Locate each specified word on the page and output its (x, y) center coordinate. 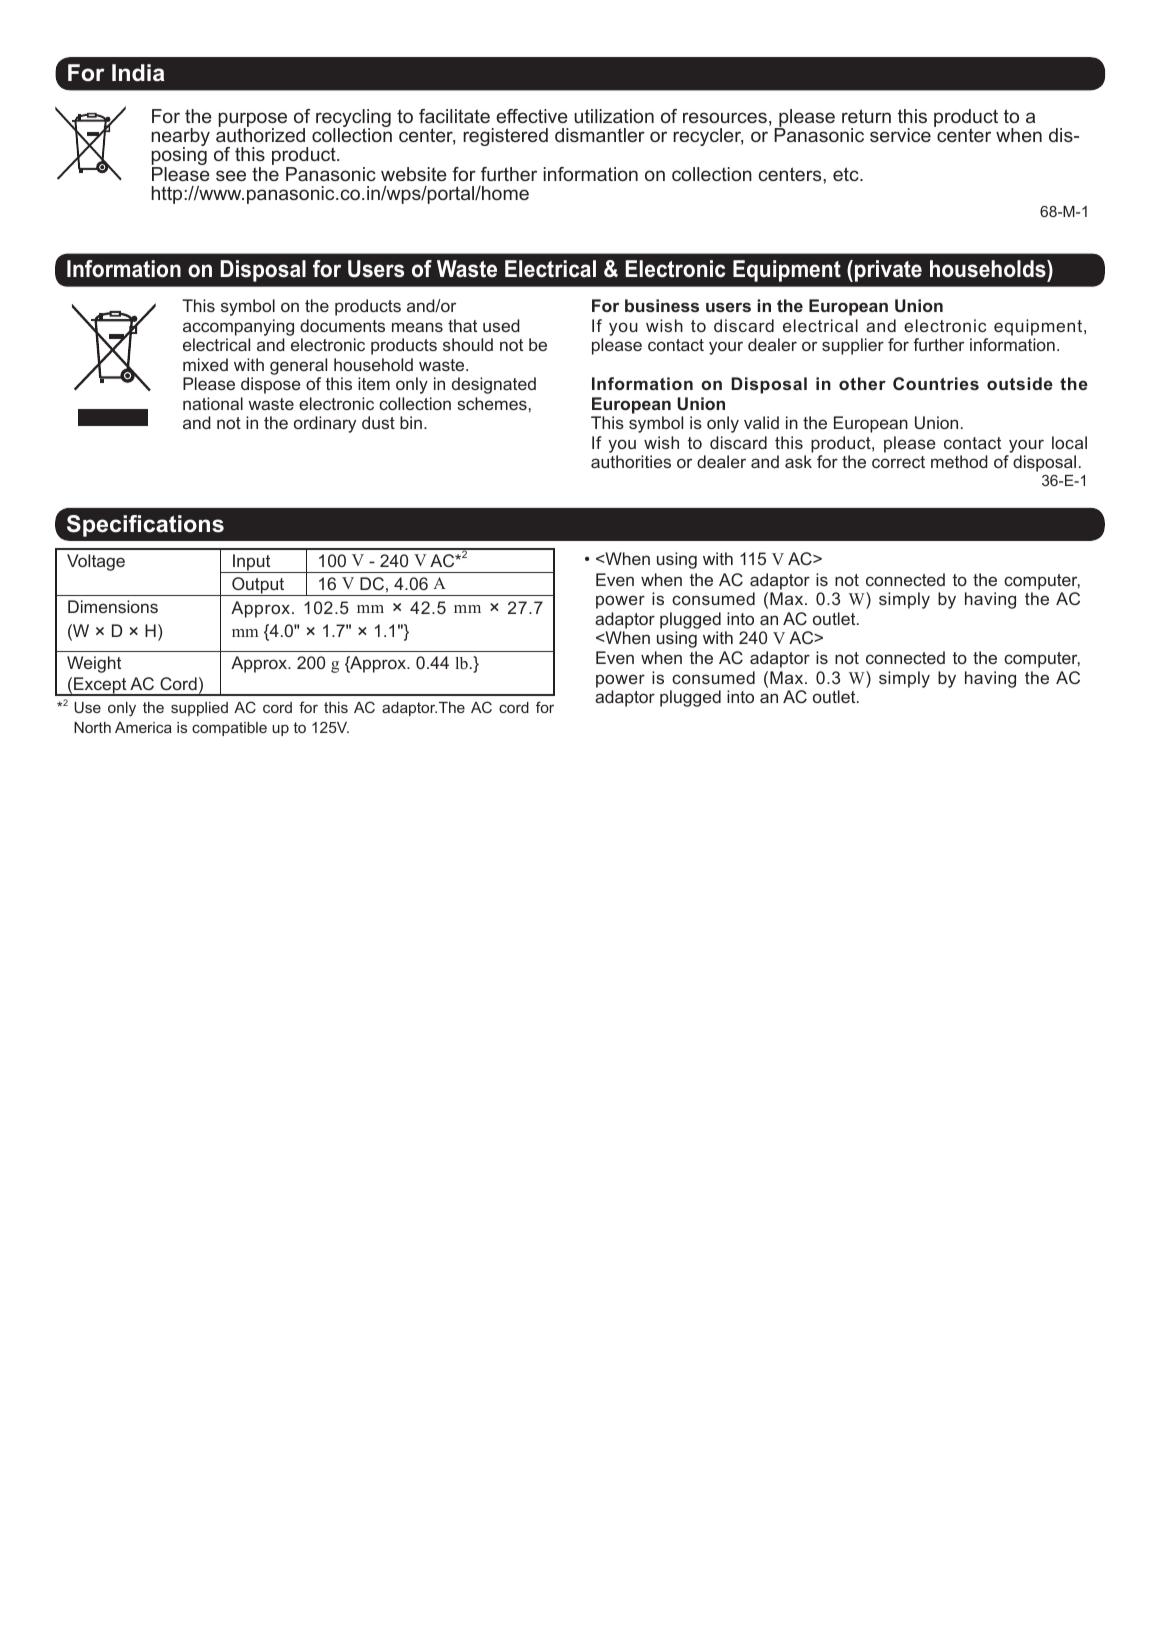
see (231, 175)
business (662, 305)
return (866, 116)
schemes (492, 403)
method (959, 461)
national (213, 403)
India (138, 73)
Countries (936, 383)
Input (252, 563)
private (888, 271)
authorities (631, 461)
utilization (614, 116)
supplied (199, 709)
